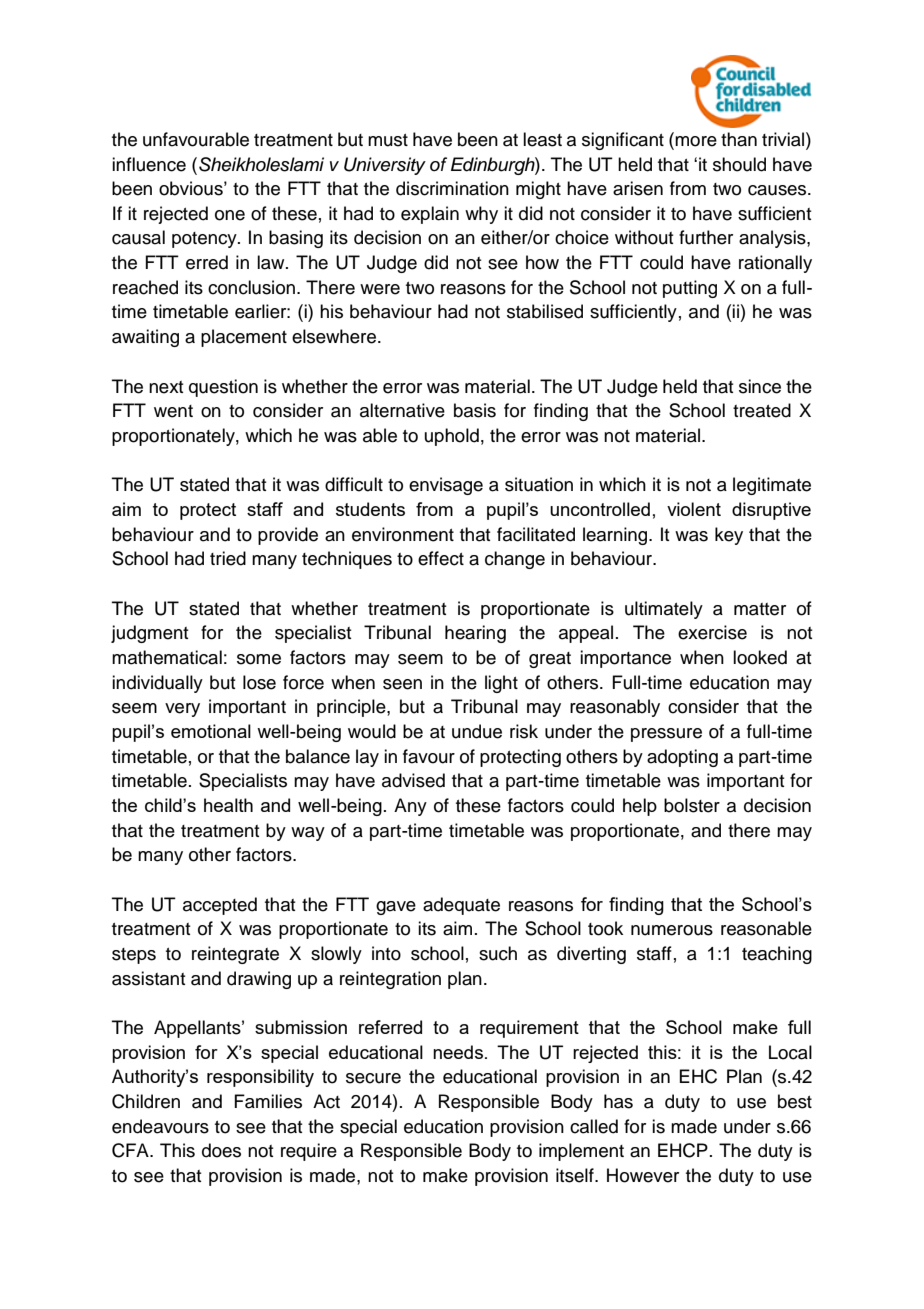  Describe the element at coordinates (167, 657) in the page. I see `mathematical` at that location.
